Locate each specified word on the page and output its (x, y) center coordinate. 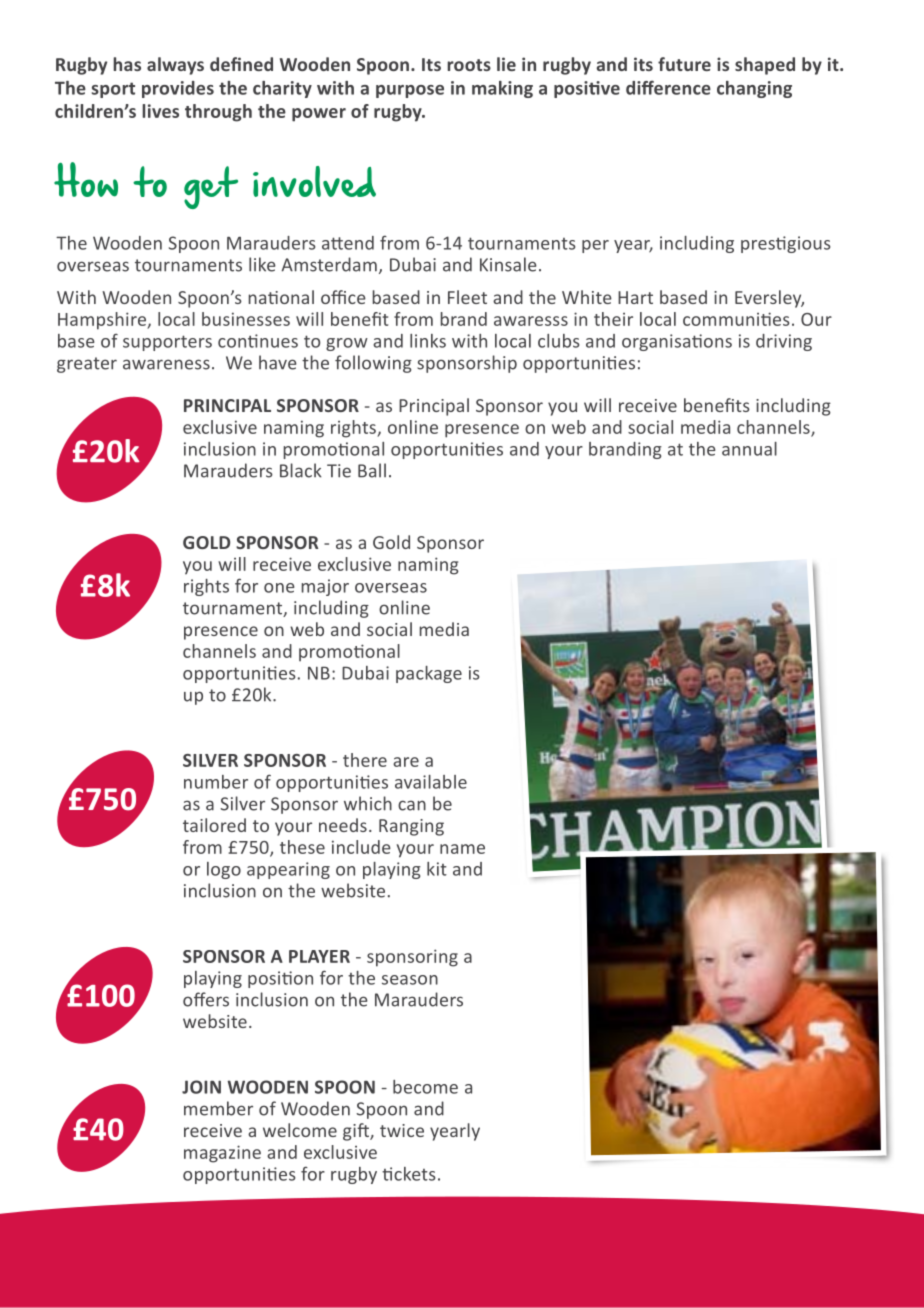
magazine (222, 1154)
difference (668, 87)
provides (178, 89)
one (279, 588)
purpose (410, 91)
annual (749, 449)
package (429, 674)
